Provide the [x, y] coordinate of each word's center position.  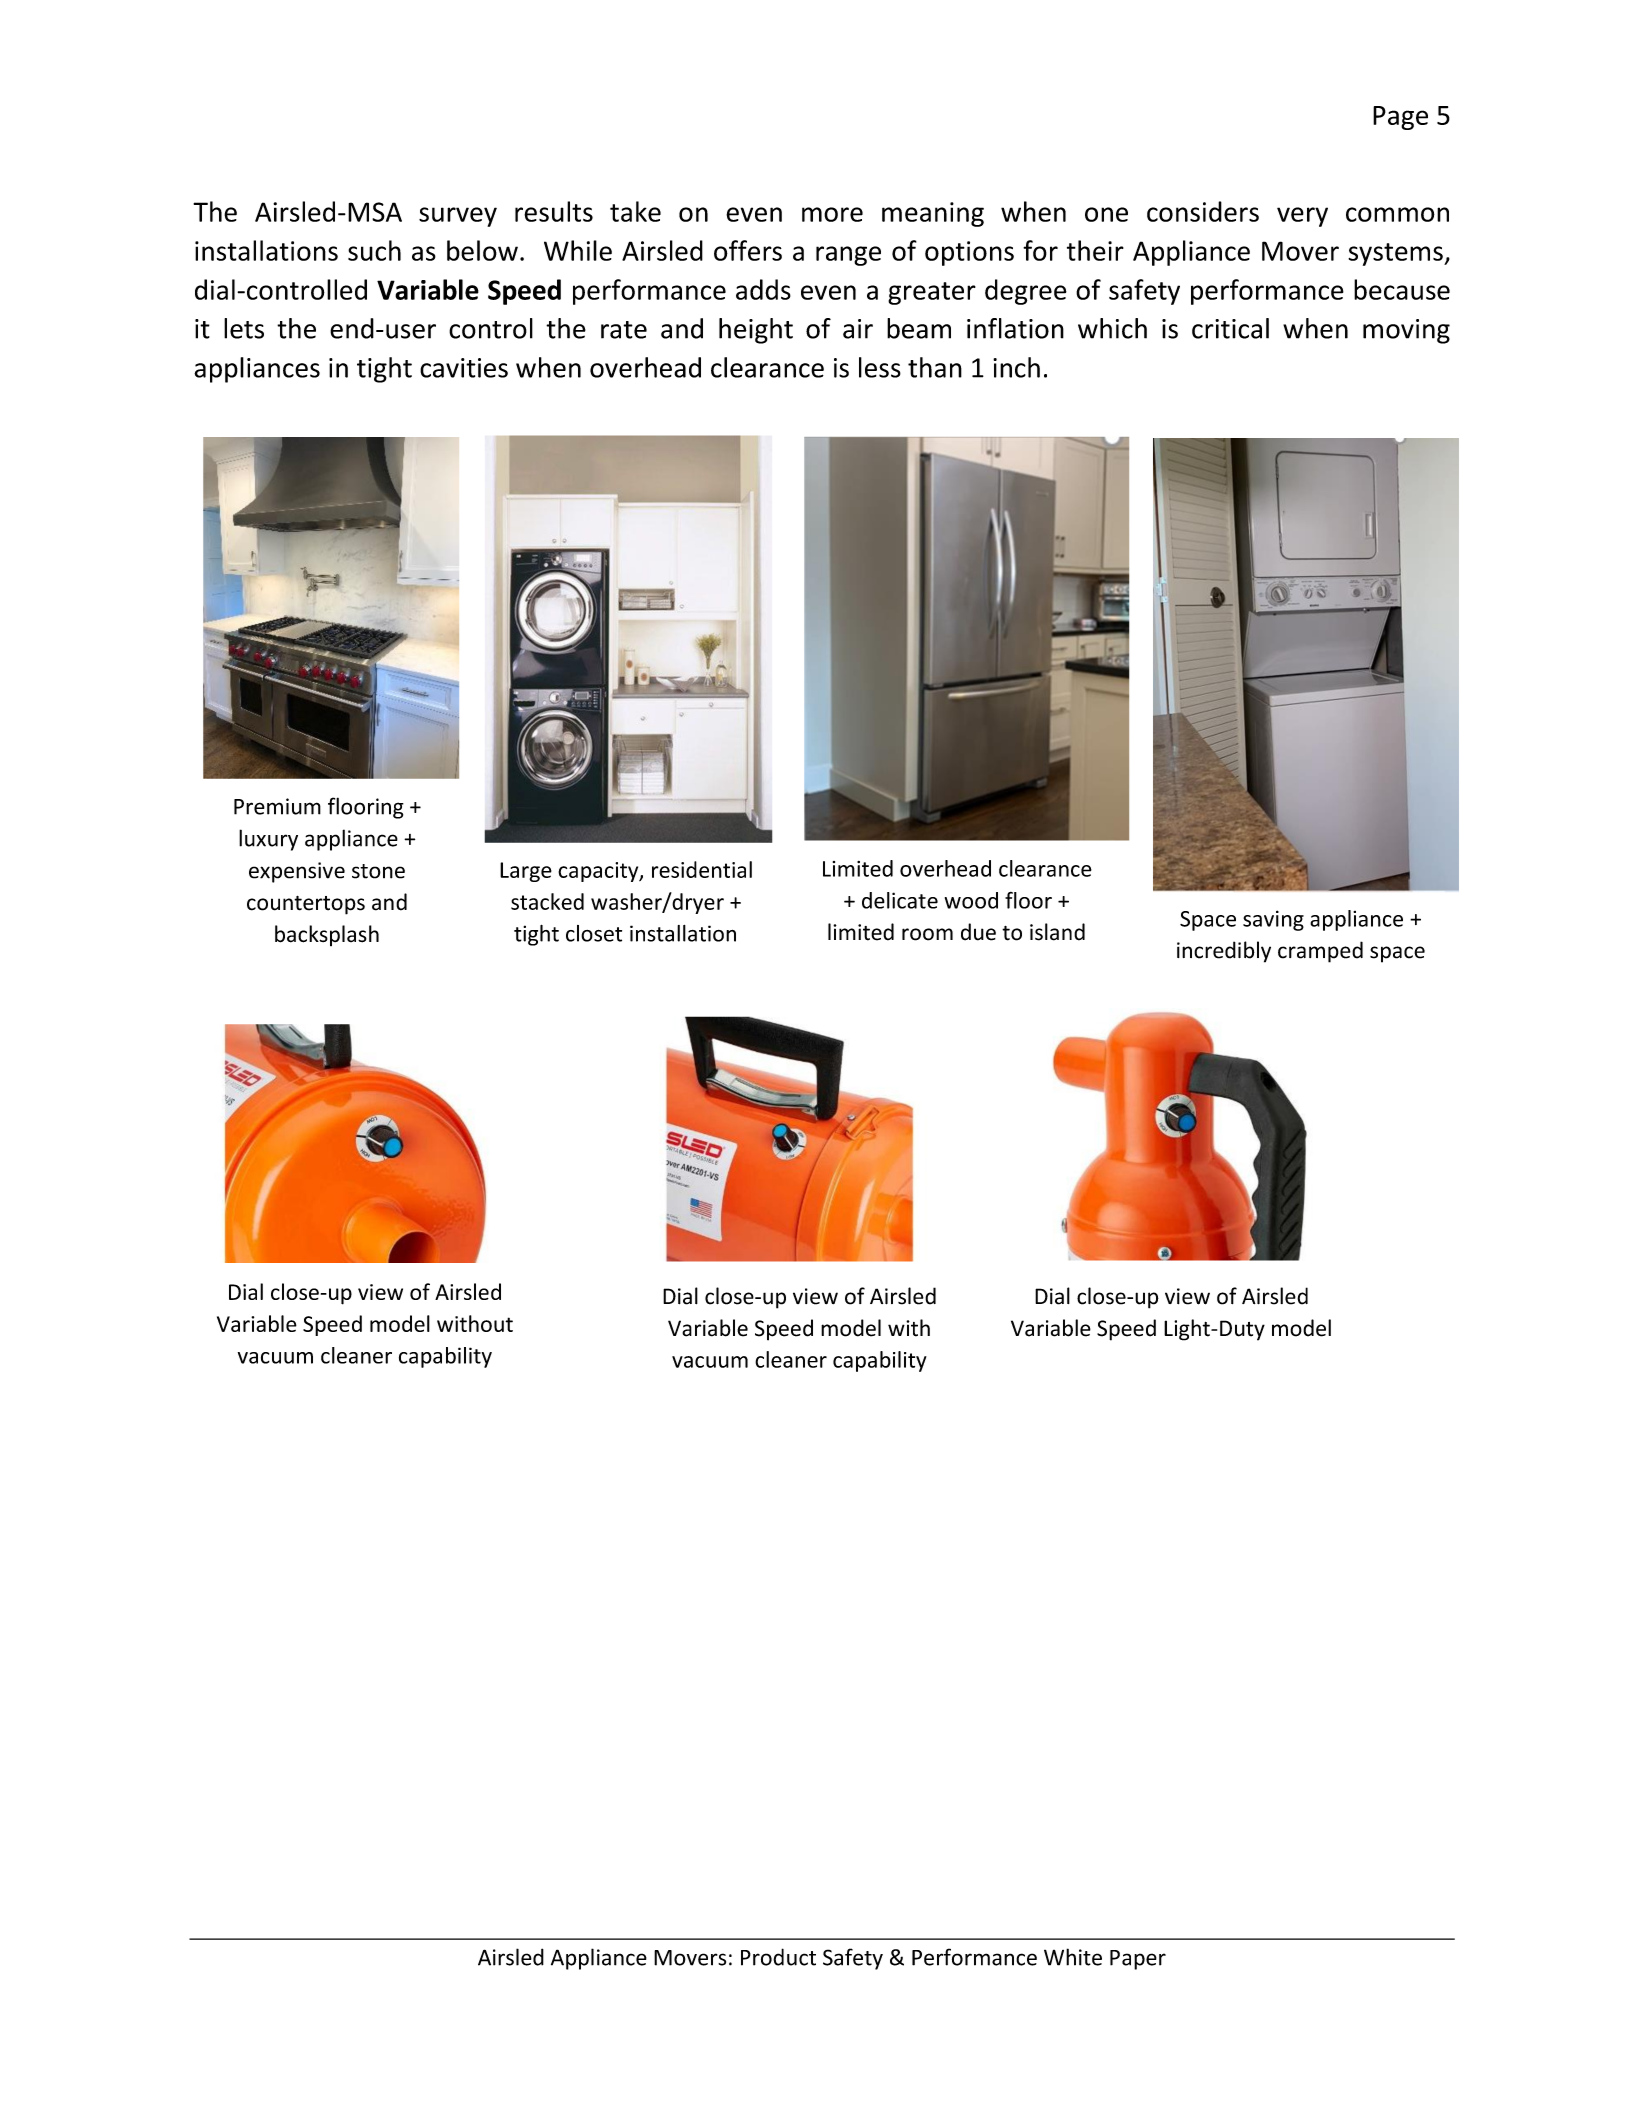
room [927, 934]
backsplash [327, 935]
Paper [1138, 1960]
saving [1273, 920]
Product [778, 1957]
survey [458, 217]
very [1302, 217]
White [1073, 1957]
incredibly [1224, 952]
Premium [277, 806]
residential [702, 869]
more [832, 214]
